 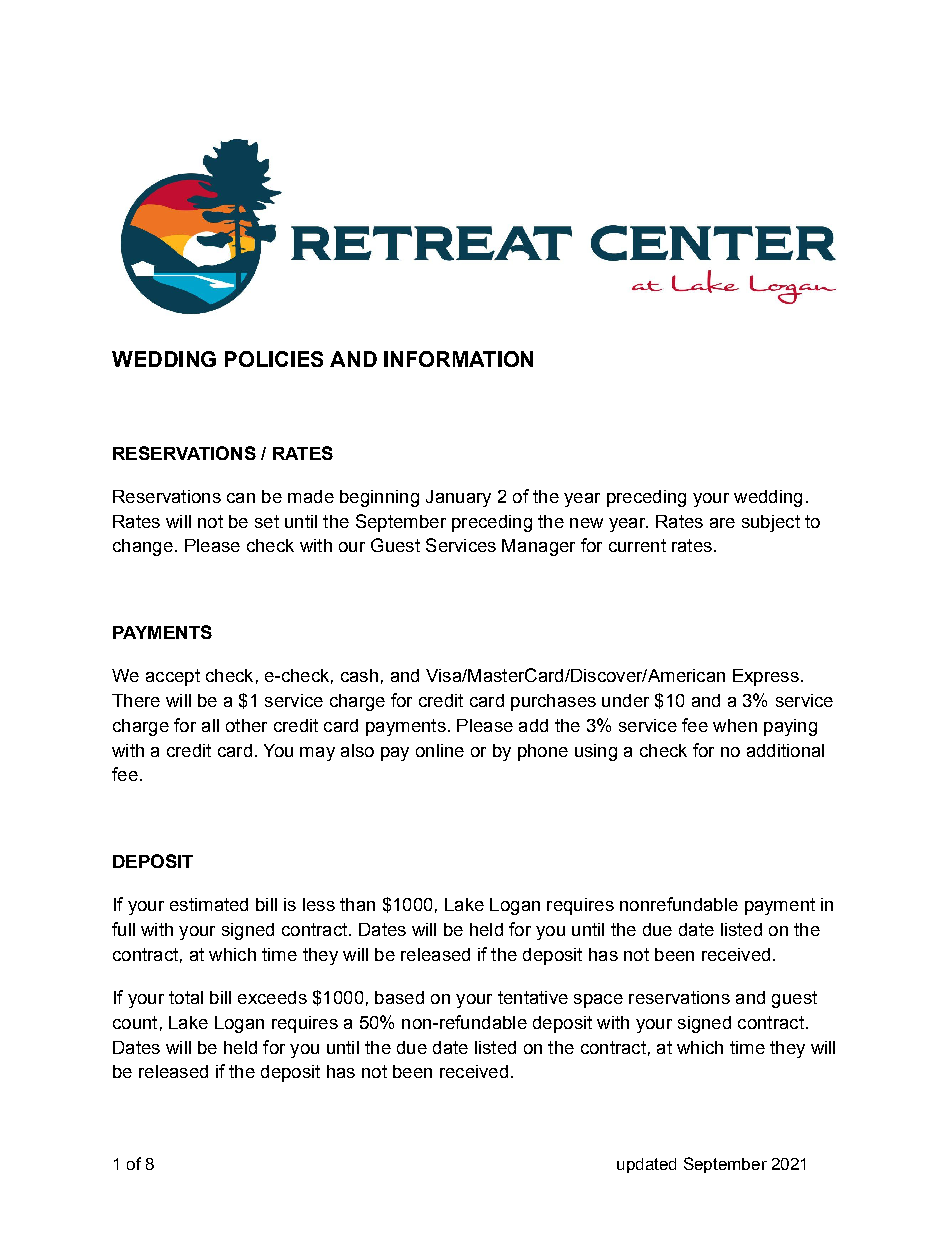 I want to click on subject, so click(x=771, y=523).
